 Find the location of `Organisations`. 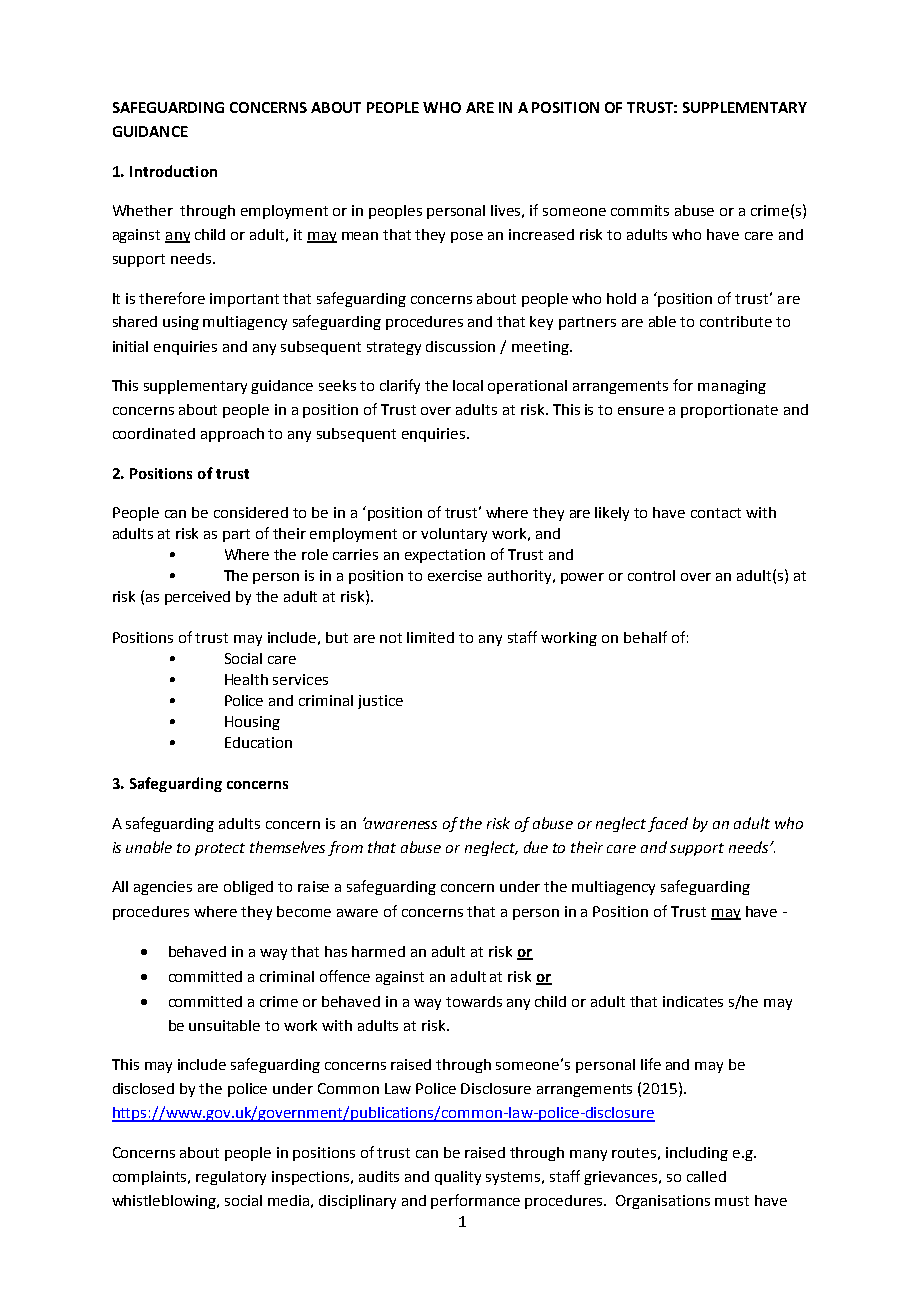

Organisations is located at coordinates (663, 1202).
